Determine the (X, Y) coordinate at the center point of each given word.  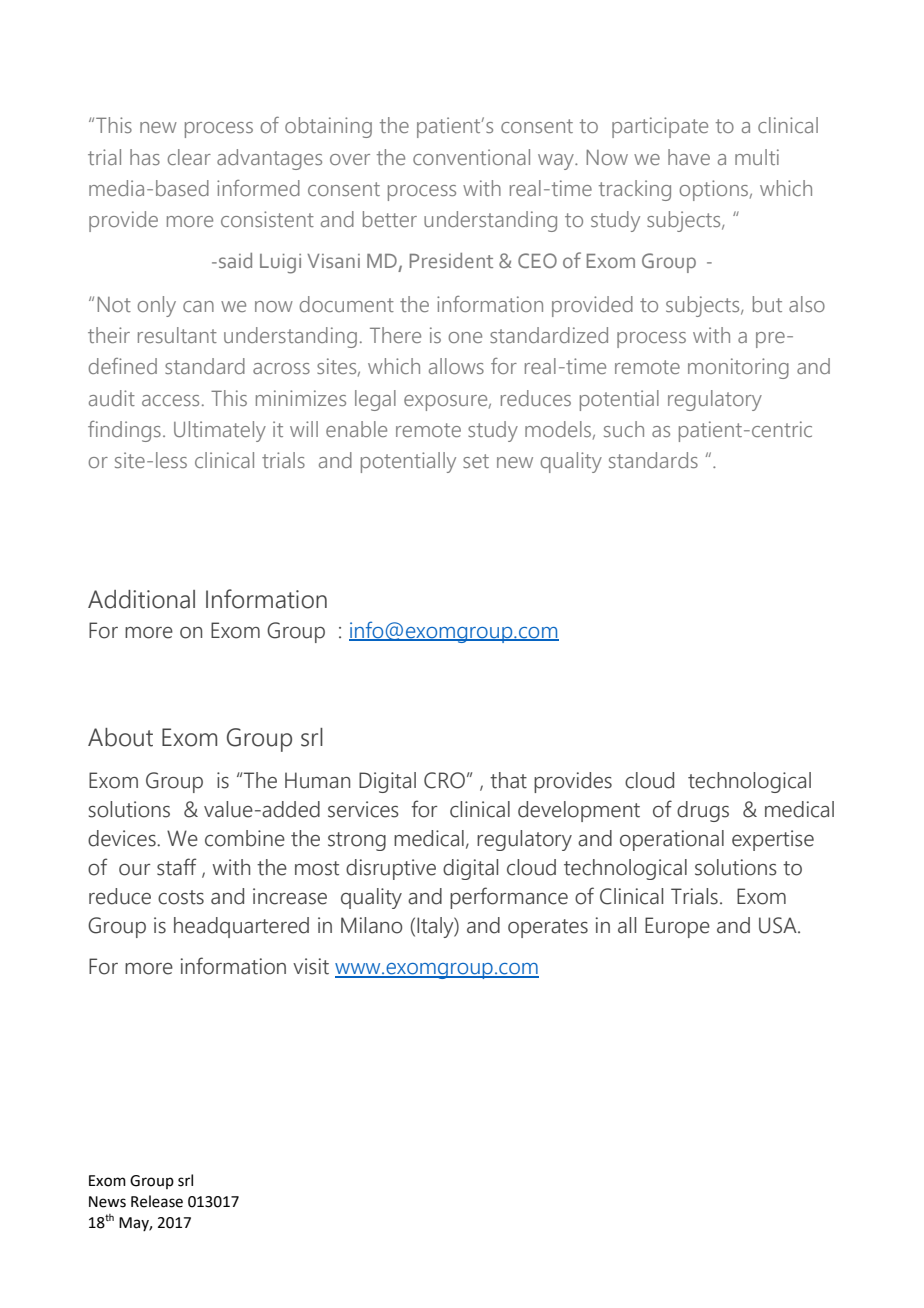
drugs (703, 811)
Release (157, 1201)
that (508, 780)
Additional (141, 599)
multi (757, 157)
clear (189, 157)
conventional (471, 157)
